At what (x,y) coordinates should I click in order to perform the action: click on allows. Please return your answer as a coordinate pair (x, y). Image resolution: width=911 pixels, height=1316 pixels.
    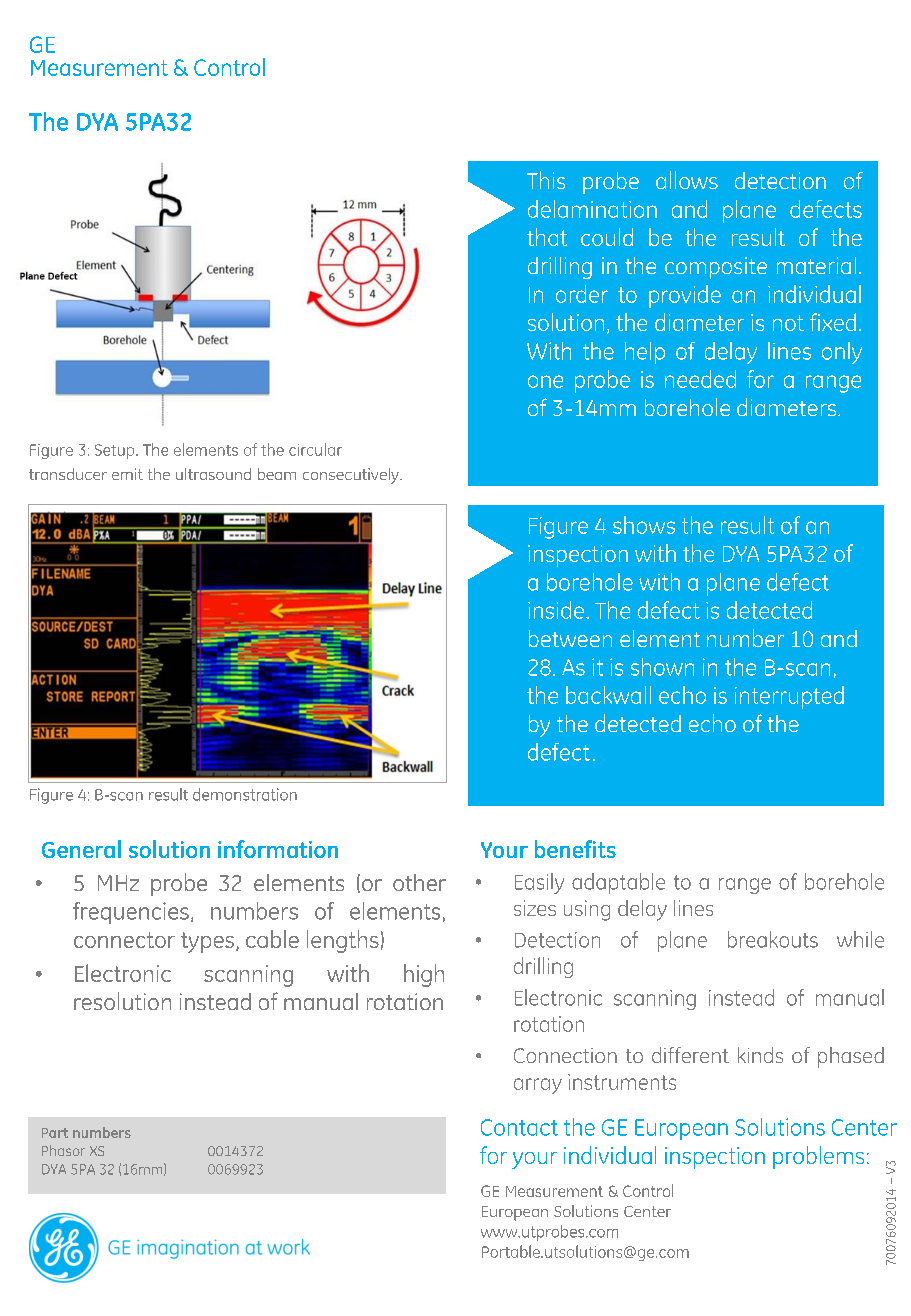
    Looking at the image, I should click on (687, 180).
